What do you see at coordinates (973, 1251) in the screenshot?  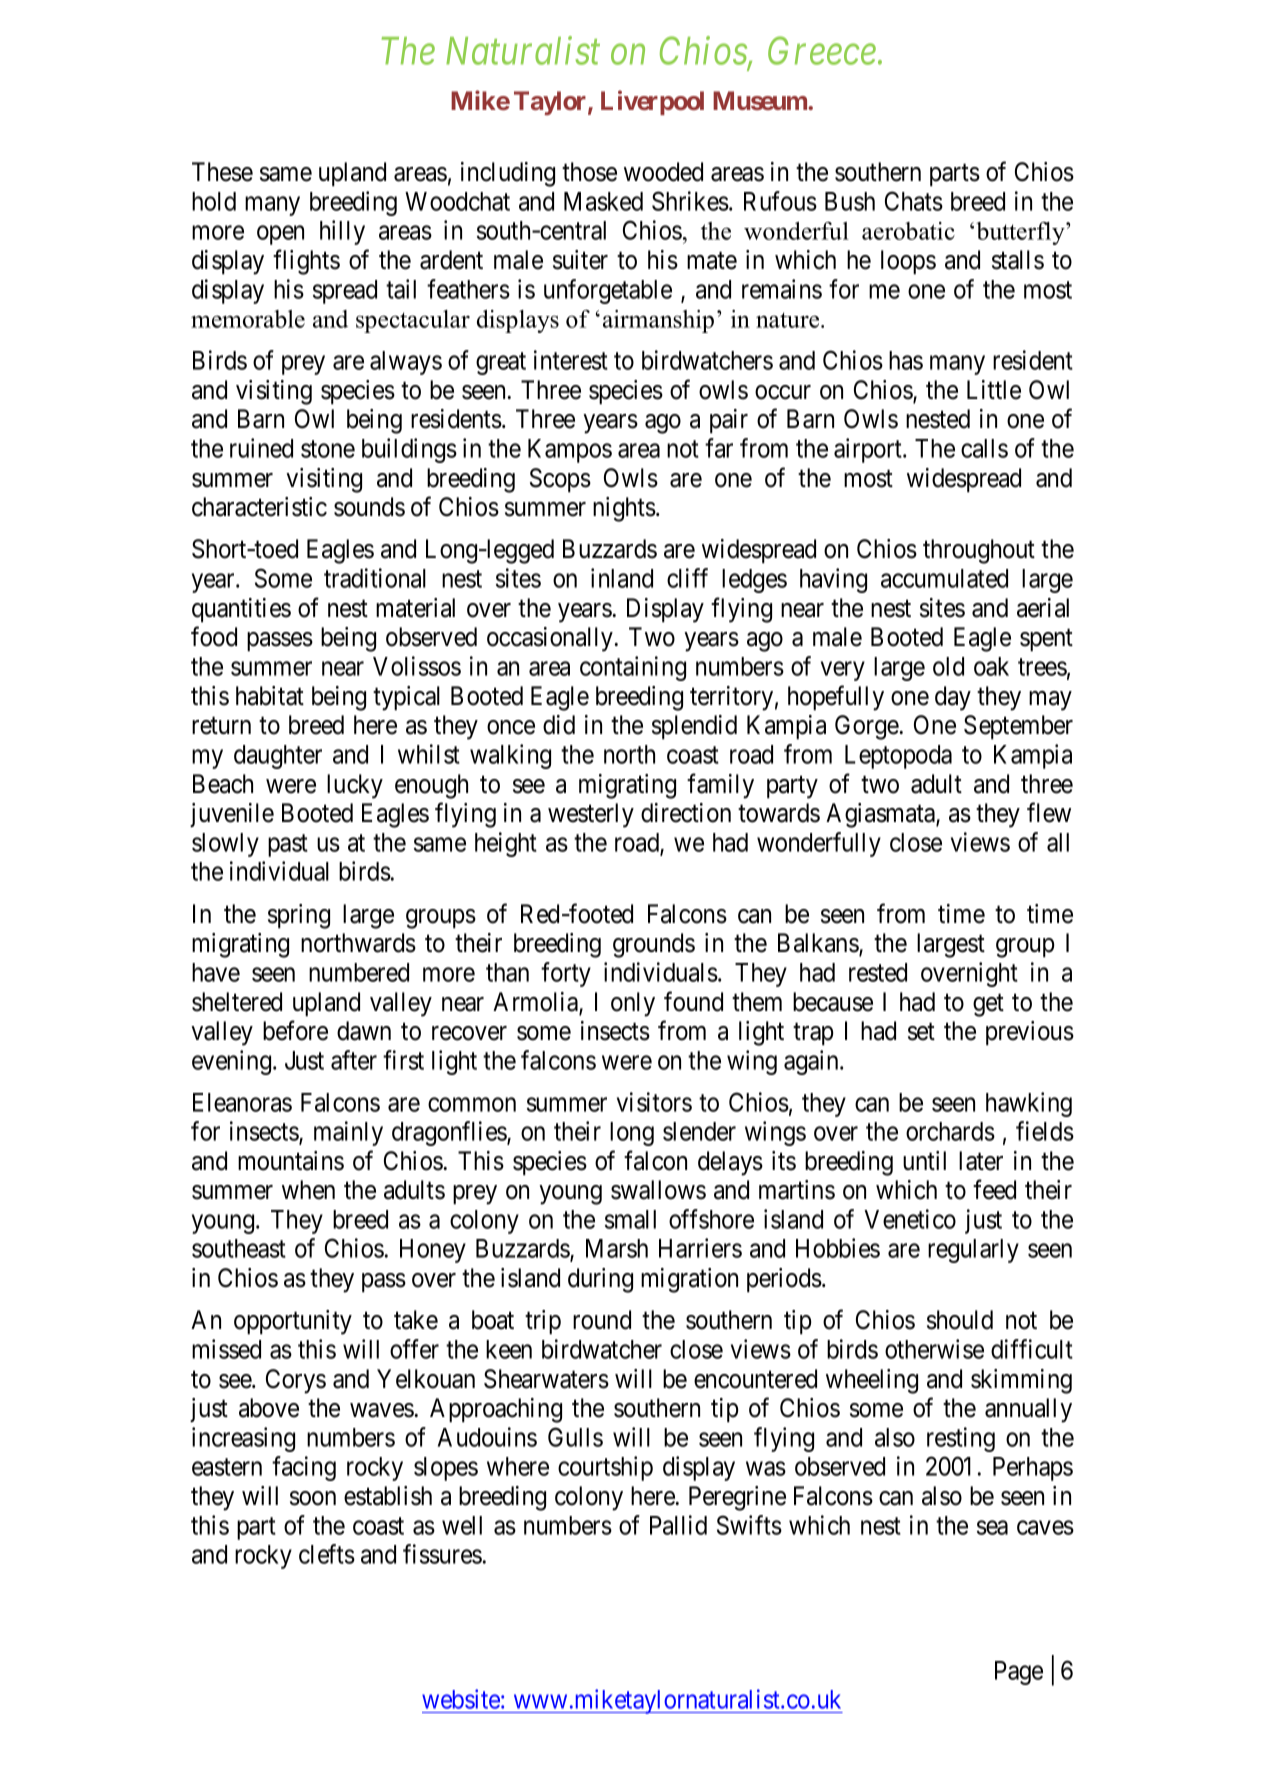 I see `regularly` at bounding box center [973, 1251].
